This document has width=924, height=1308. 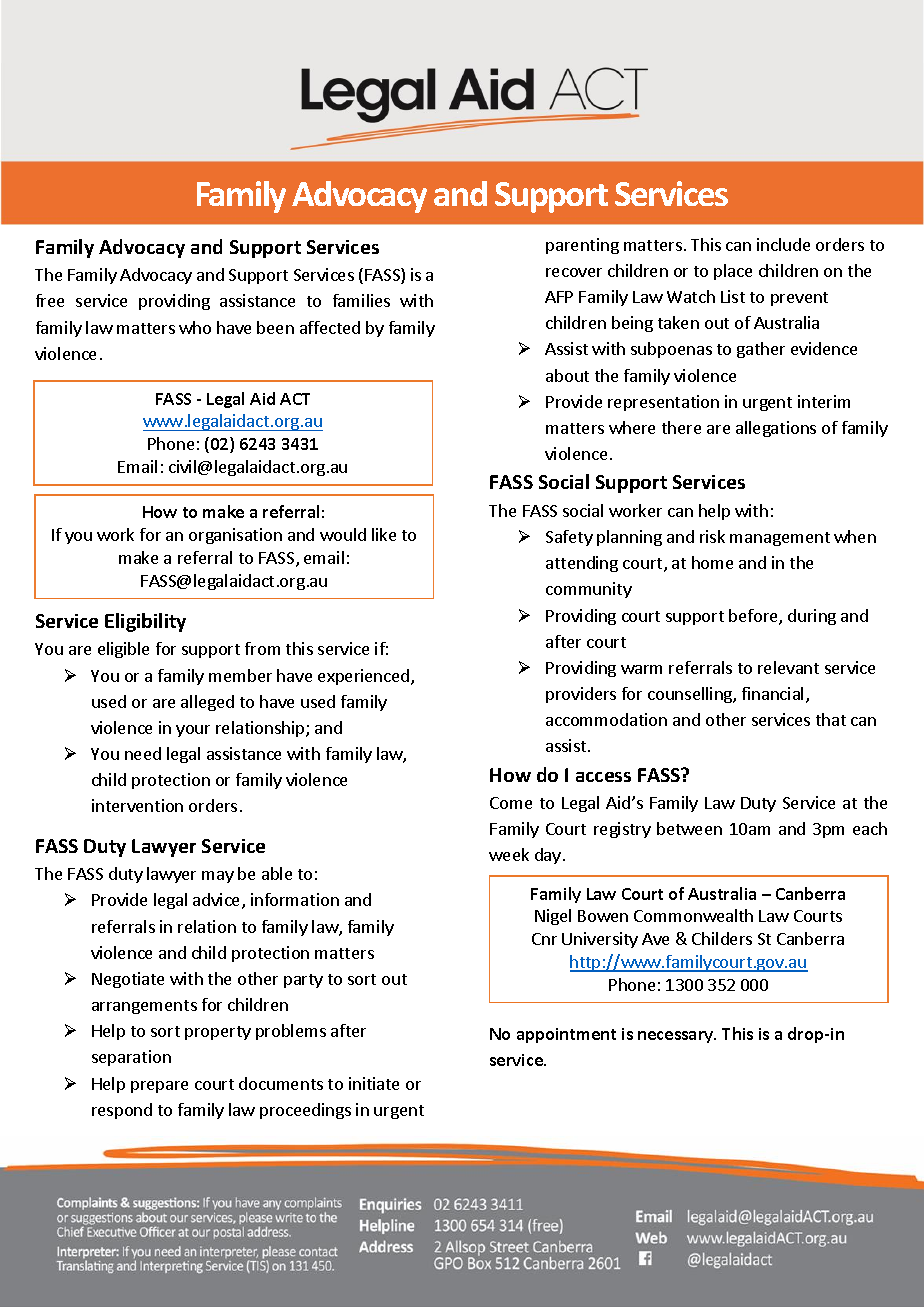 I want to click on organisation, so click(x=235, y=536).
